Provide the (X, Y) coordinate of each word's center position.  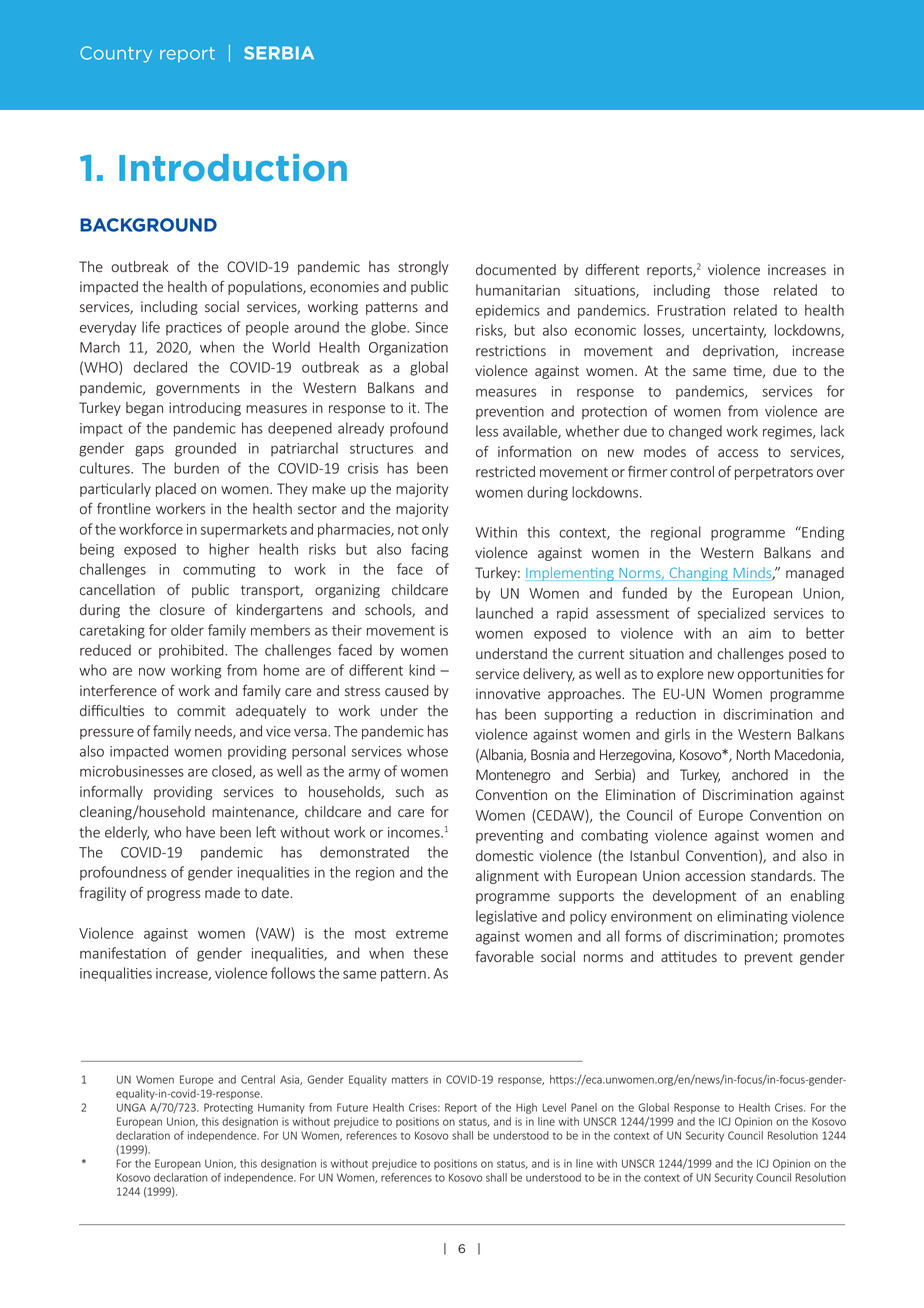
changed (695, 432)
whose (427, 751)
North (753, 754)
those (741, 290)
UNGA (131, 1107)
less (487, 431)
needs (214, 732)
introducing (205, 409)
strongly (423, 268)
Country (116, 54)
